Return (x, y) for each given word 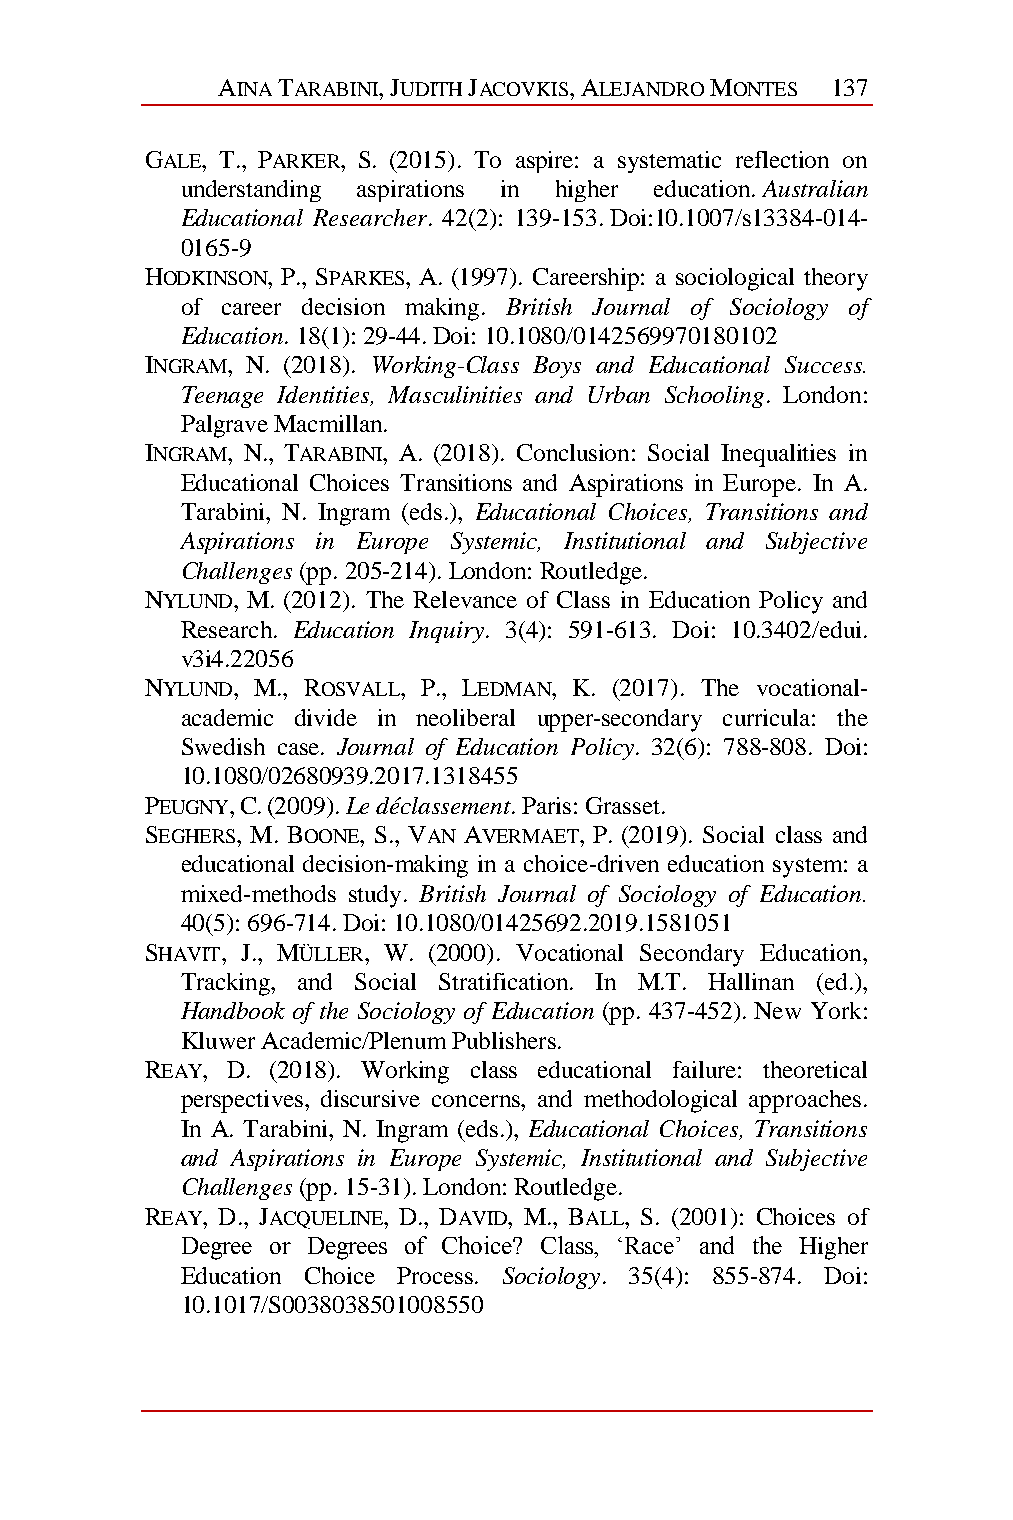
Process (435, 1275)
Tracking (227, 984)
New (777, 1010)
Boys (557, 367)
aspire (546, 162)
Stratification (505, 981)
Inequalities (778, 455)
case (298, 749)
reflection (782, 159)
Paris (546, 805)
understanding (251, 191)
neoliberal (465, 717)
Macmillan (329, 423)
